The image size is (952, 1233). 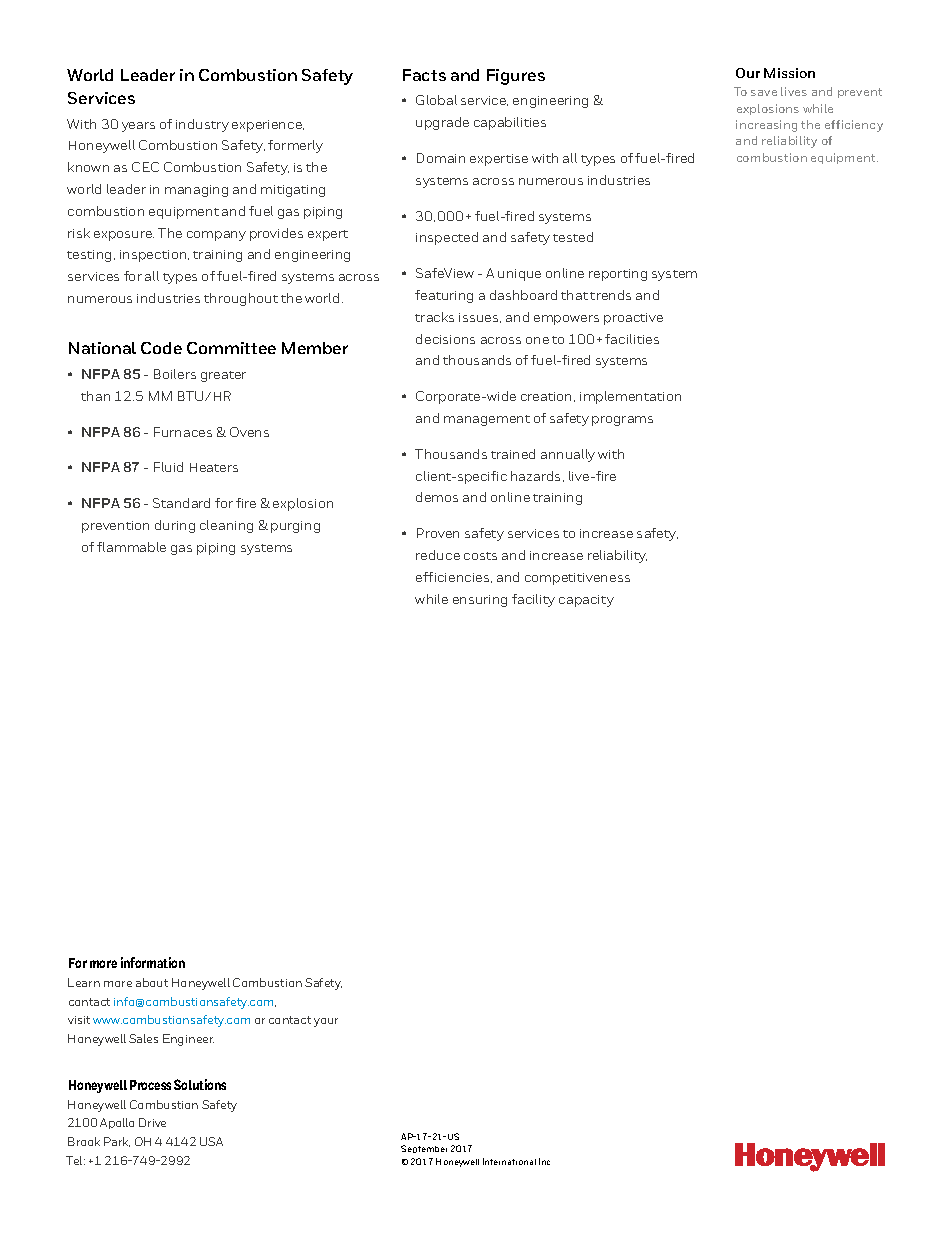 What do you see at coordinates (436, 100) in the document?
I see `Global` at bounding box center [436, 100].
